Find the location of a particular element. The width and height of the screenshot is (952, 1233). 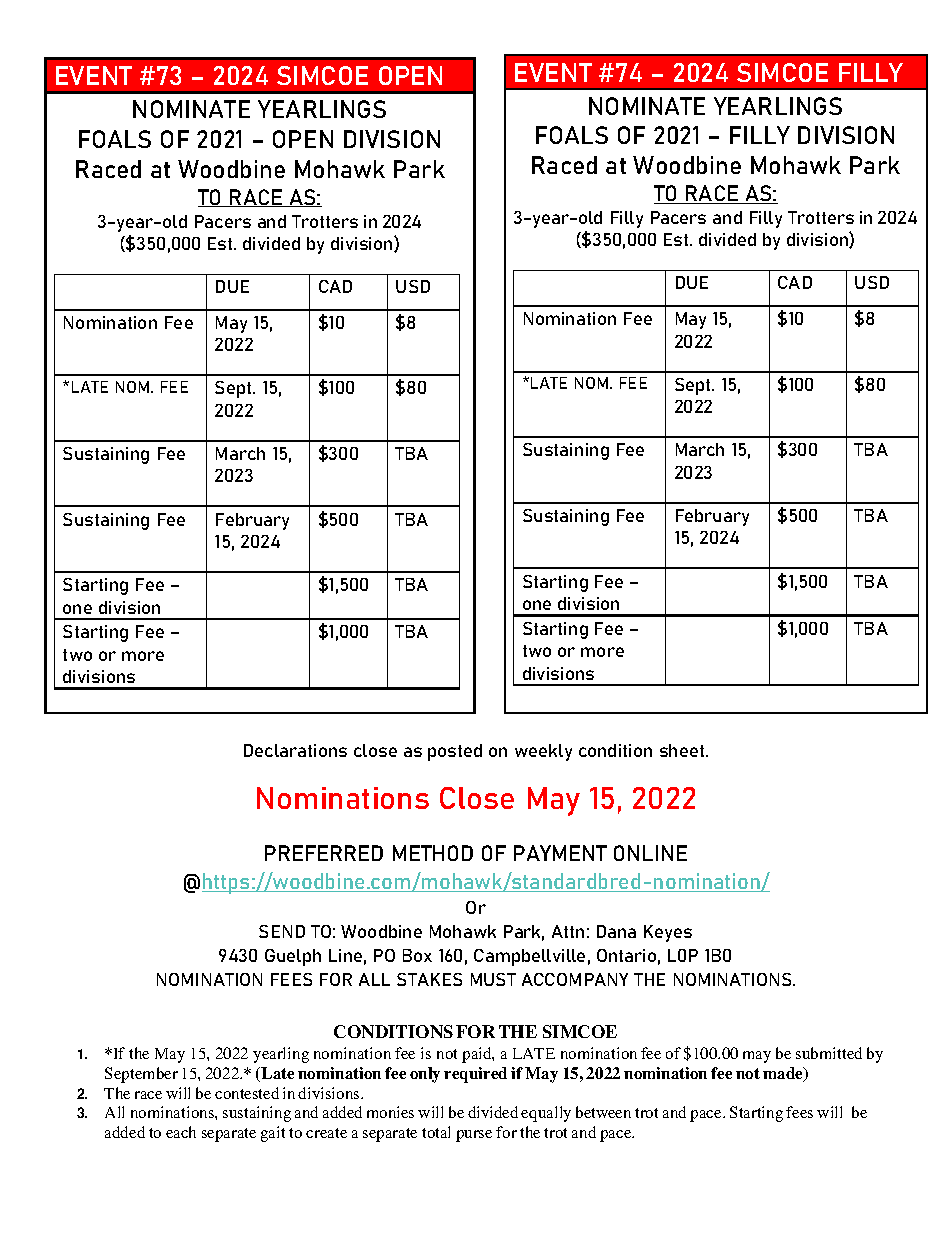

SEND is located at coordinates (282, 931).
